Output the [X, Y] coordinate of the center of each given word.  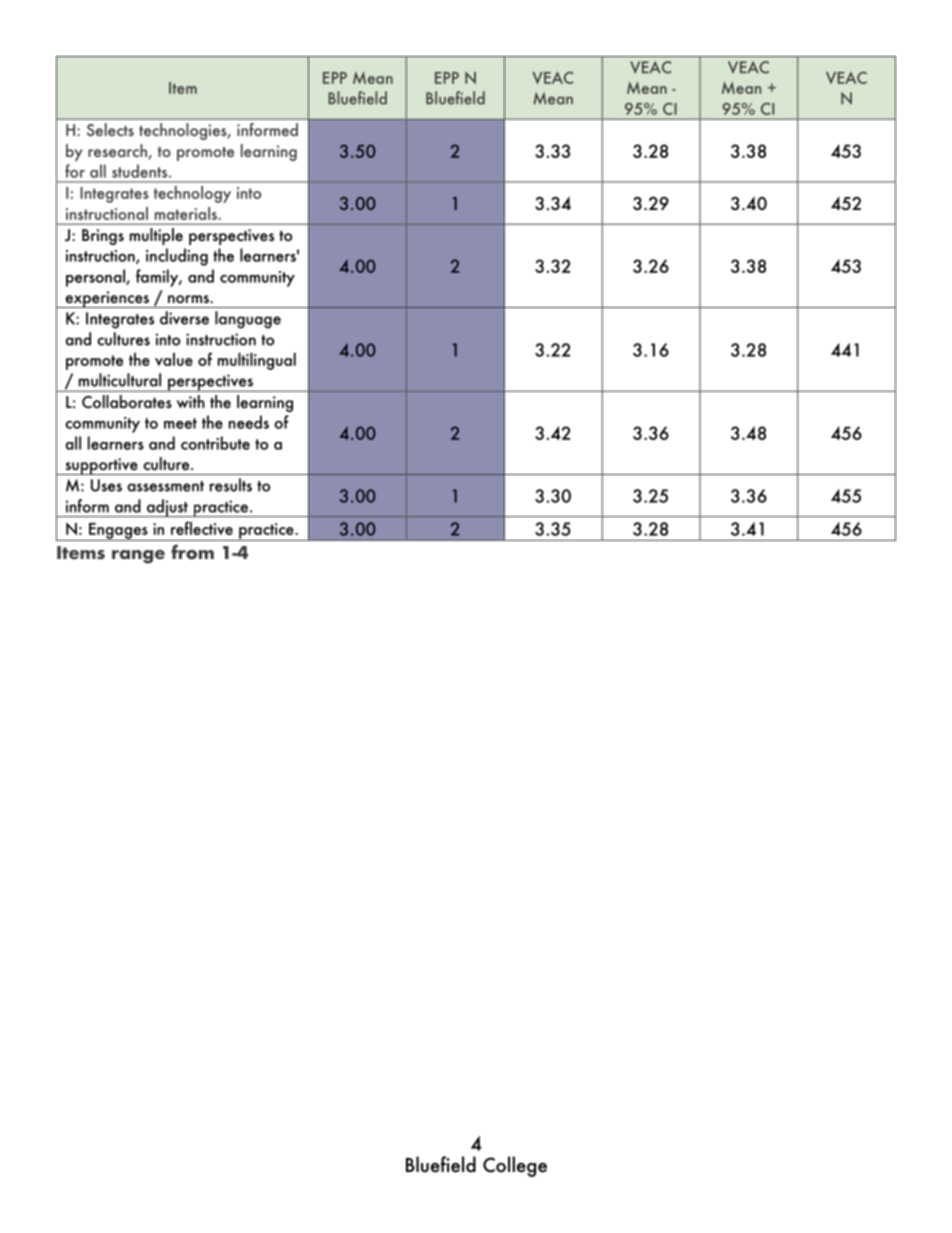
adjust [167, 508]
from [192, 552]
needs [249, 422]
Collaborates [127, 402]
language [248, 320]
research [118, 152]
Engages [118, 532]
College [515, 1166]
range [138, 557]
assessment [165, 486]
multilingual [257, 361]
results [231, 485]
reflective [202, 528]
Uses [106, 485]
